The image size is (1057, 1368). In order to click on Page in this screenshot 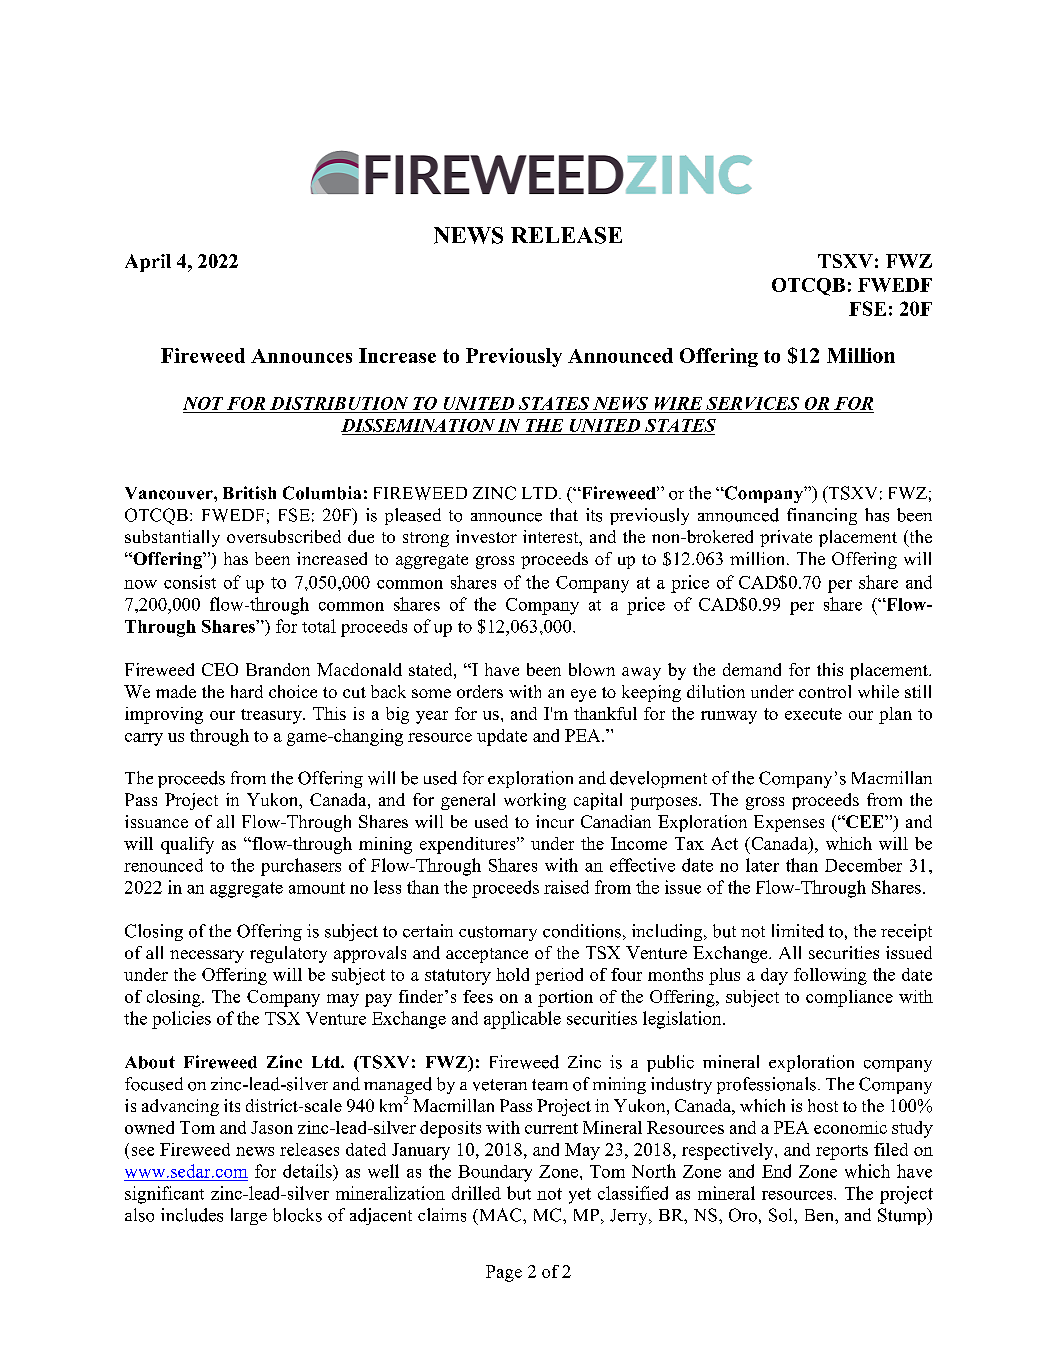, I will do `click(504, 1273)`.
